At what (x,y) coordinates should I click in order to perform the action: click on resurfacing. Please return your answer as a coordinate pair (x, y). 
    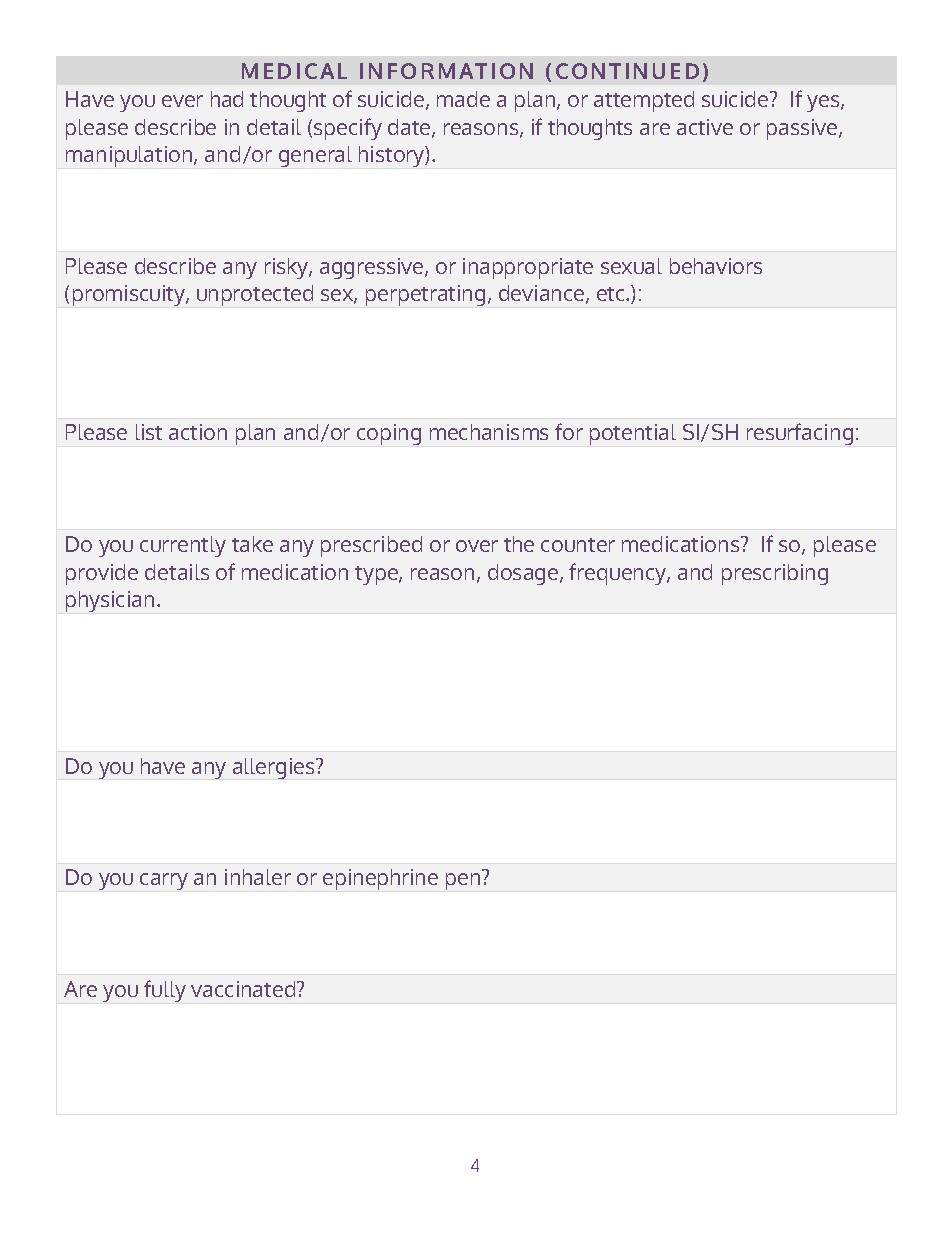
    Looking at the image, I should click on (800, 434).
